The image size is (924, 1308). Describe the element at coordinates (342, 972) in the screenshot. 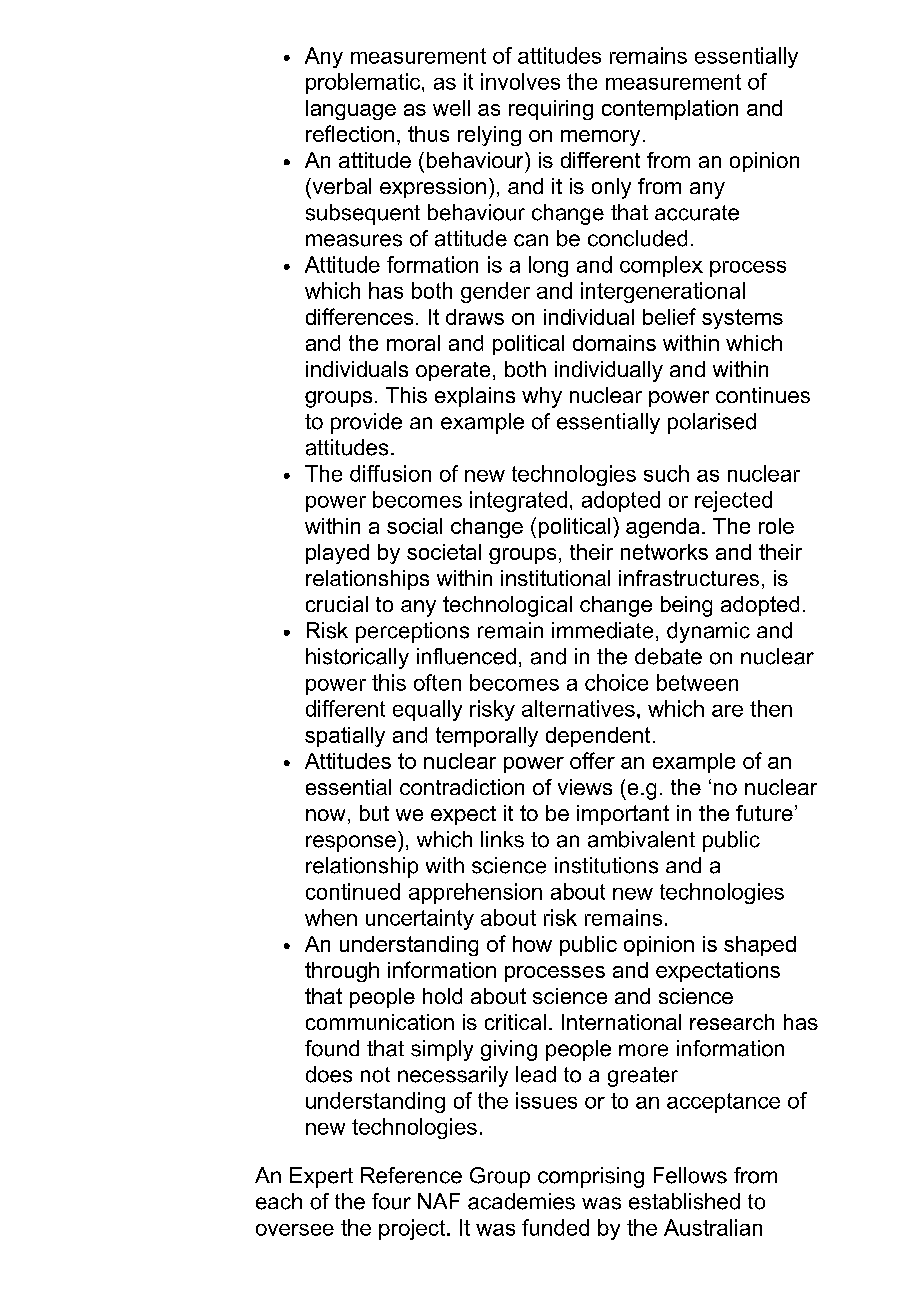

I see `through` at that location.
